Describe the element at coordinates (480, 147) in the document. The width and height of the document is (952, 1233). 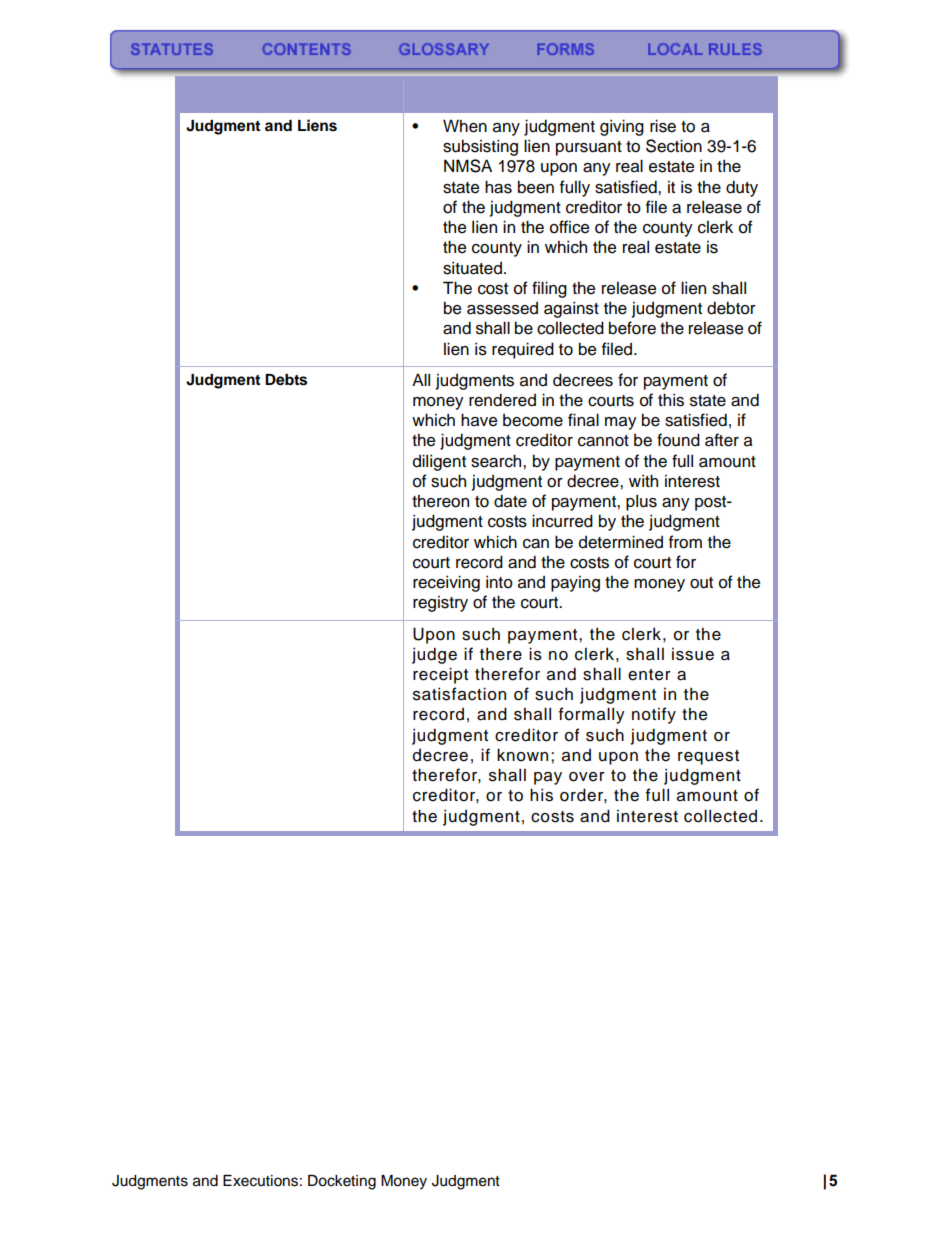
I see `subsisting` at that location.
